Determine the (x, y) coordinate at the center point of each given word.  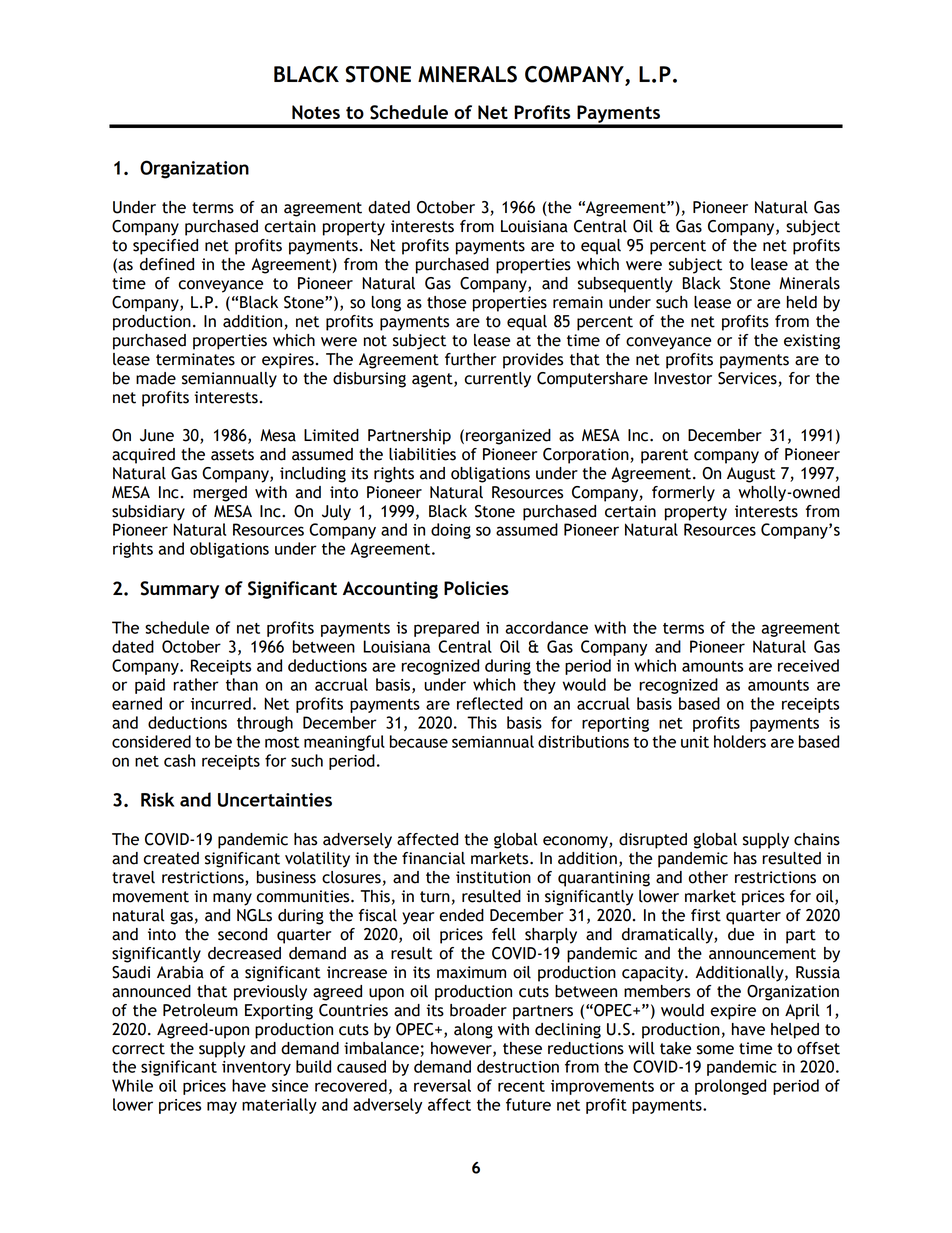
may (222, 1107)
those (446, 302)
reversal (442, 1085)
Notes (316, 112)
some (715, 1050)
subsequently (625, 285)
